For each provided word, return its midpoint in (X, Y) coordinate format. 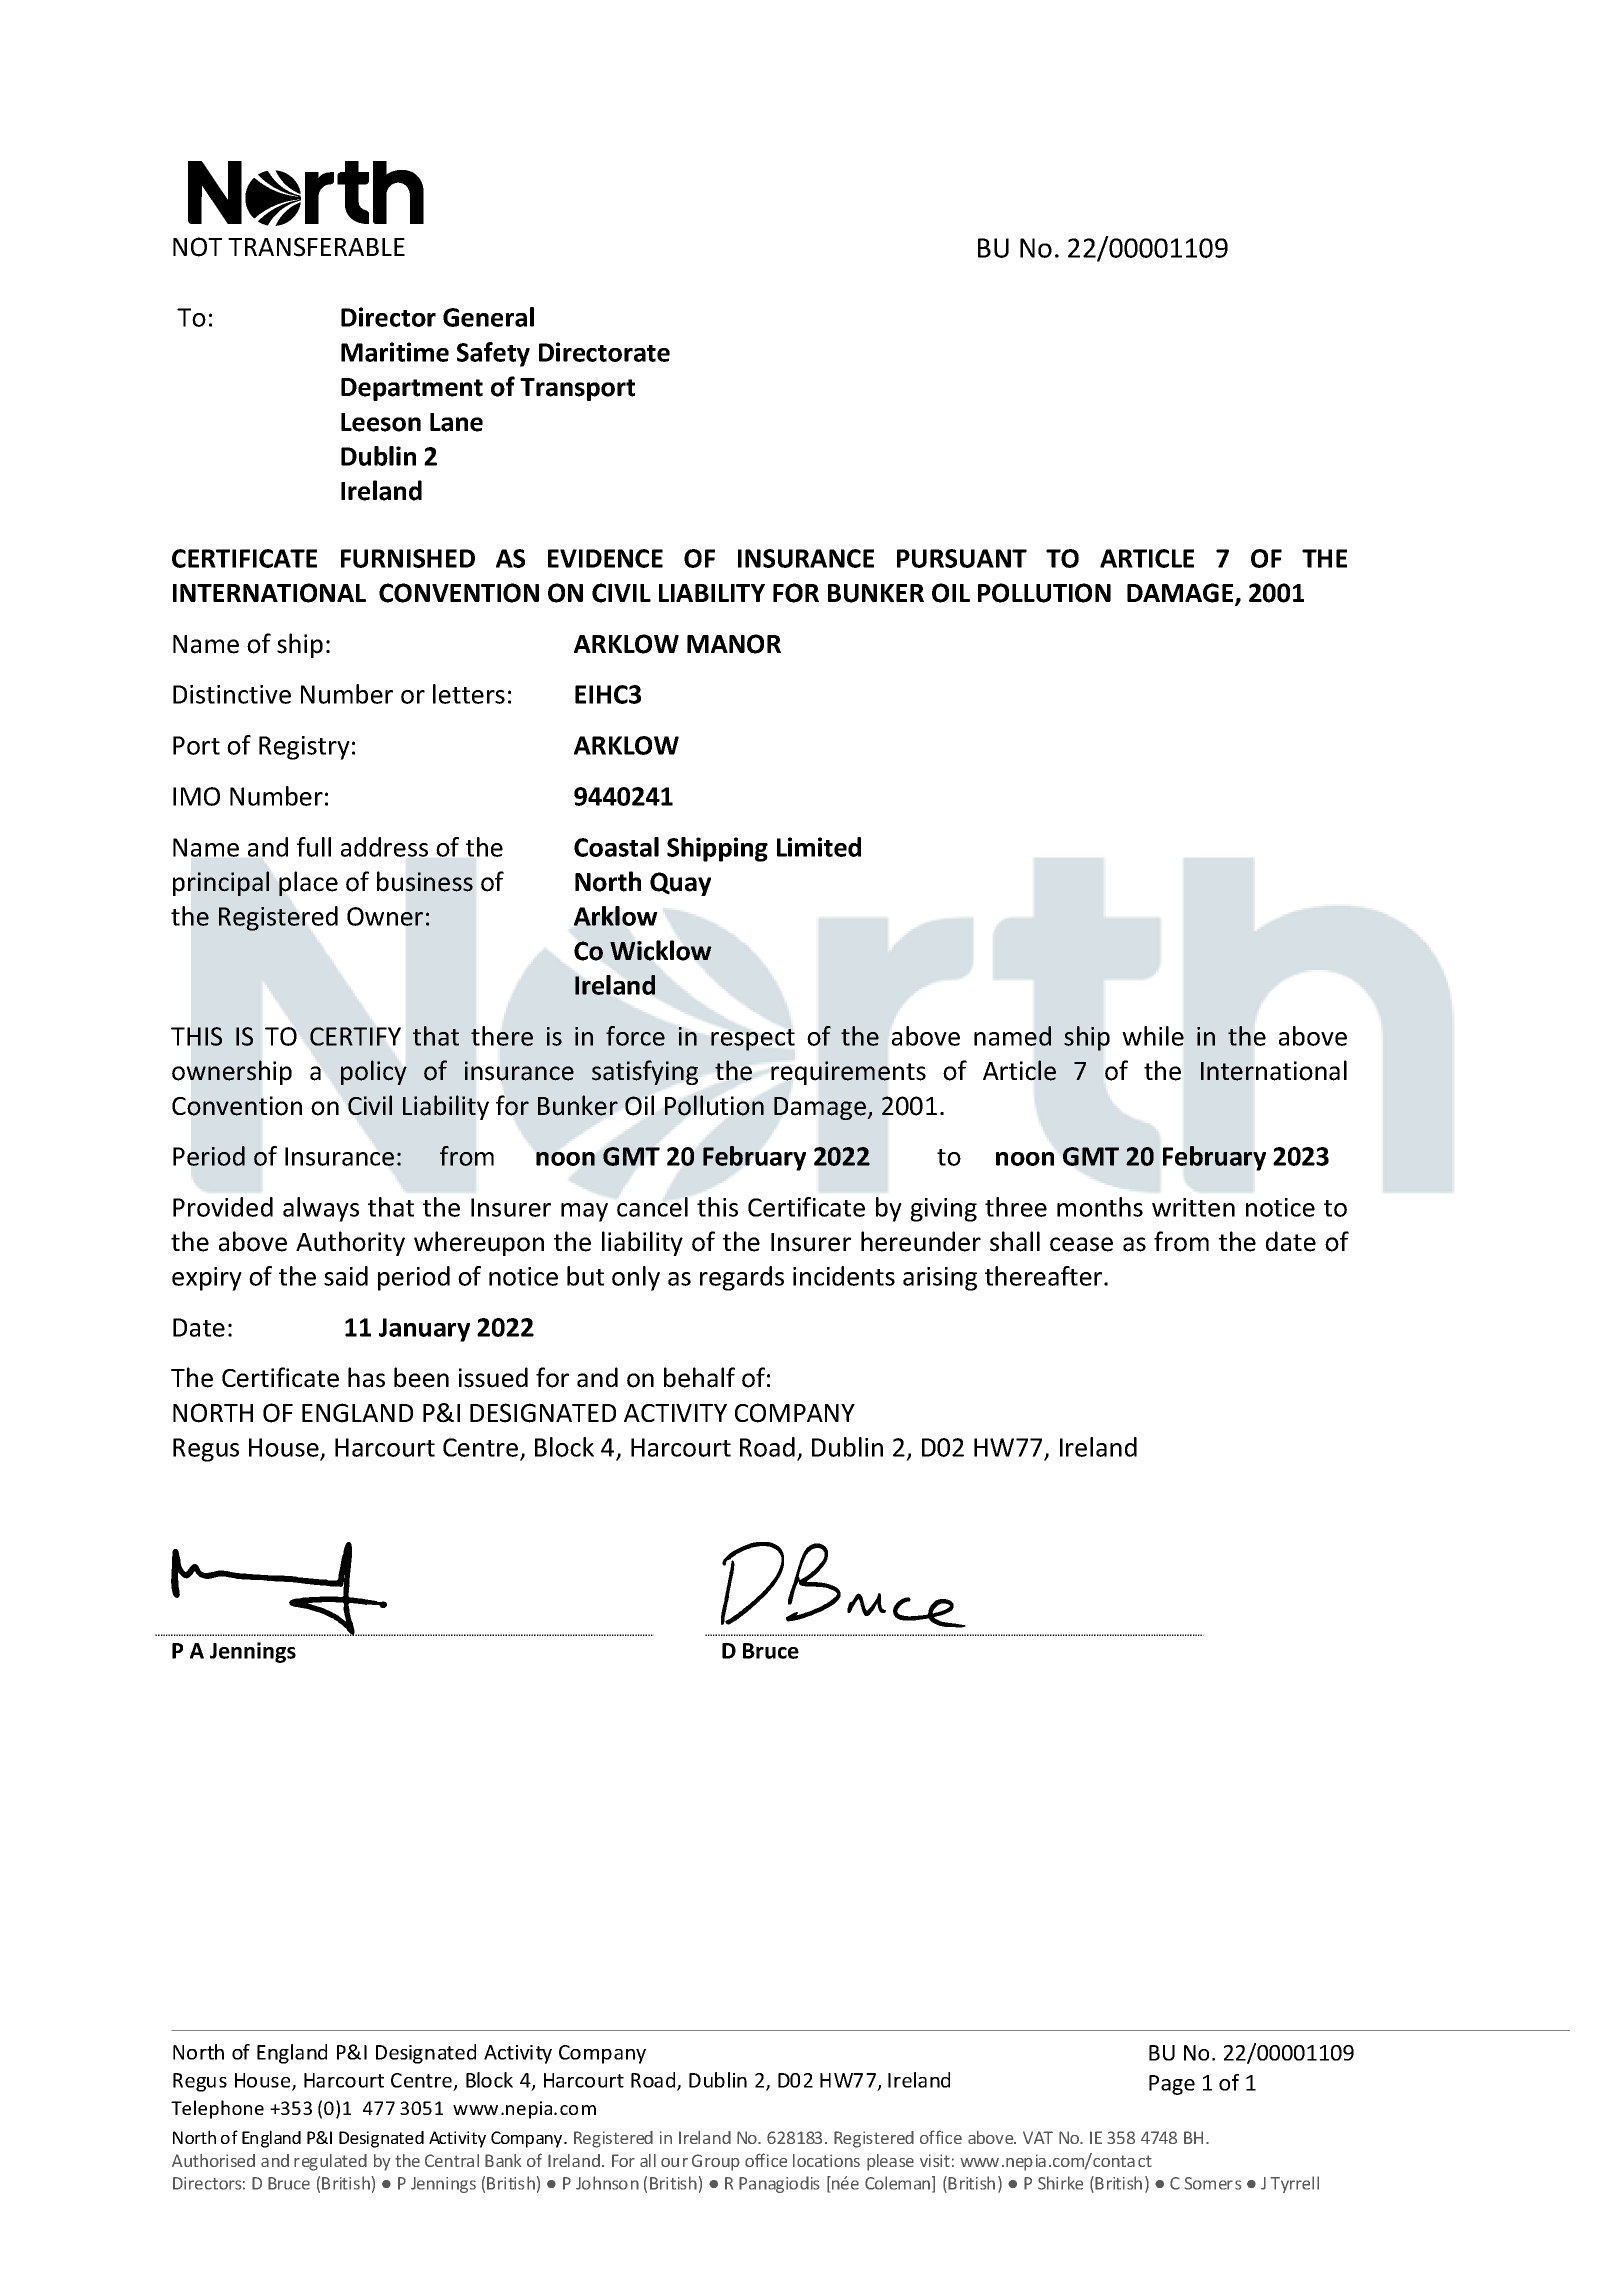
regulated (330, 2162)
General (488, 317)
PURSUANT (962, 558)
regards (742, 1278)
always (321, 1209)
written (1193, 1207)
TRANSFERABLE (316, 247)
